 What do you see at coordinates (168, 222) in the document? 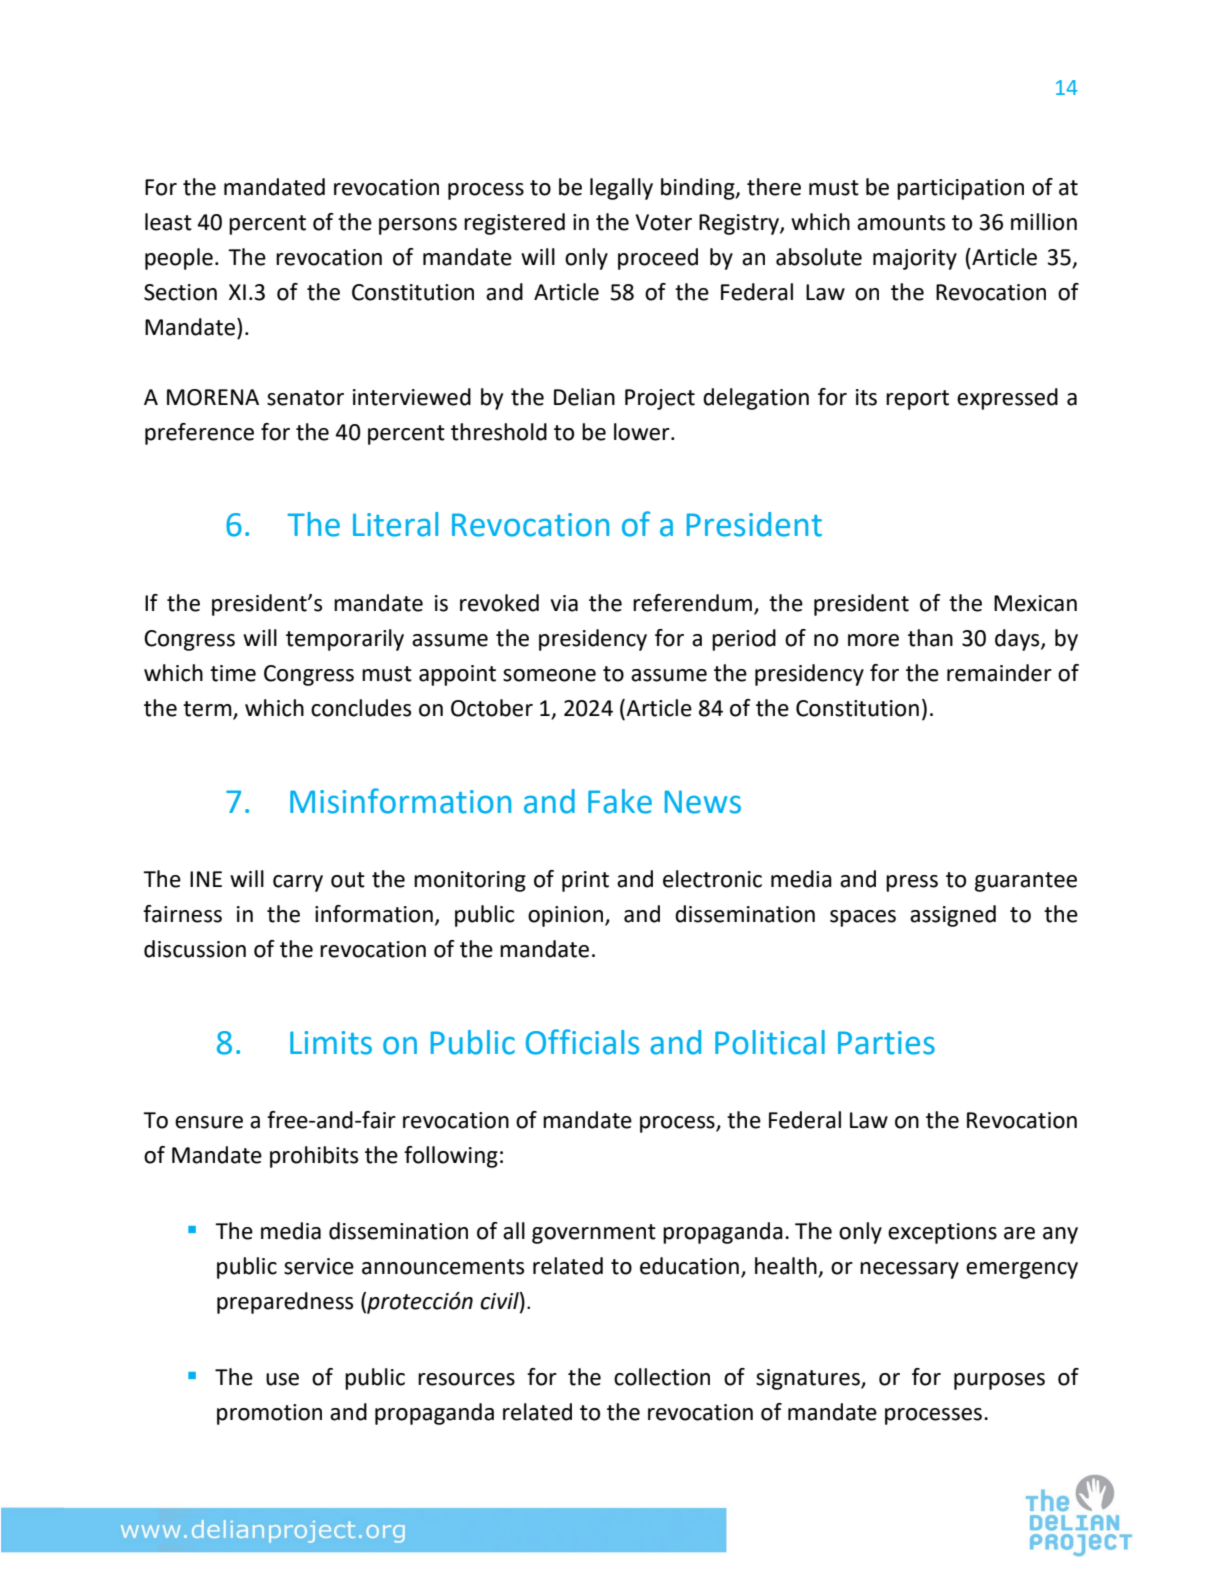
I see `least` at bounding box center [168, 222].
